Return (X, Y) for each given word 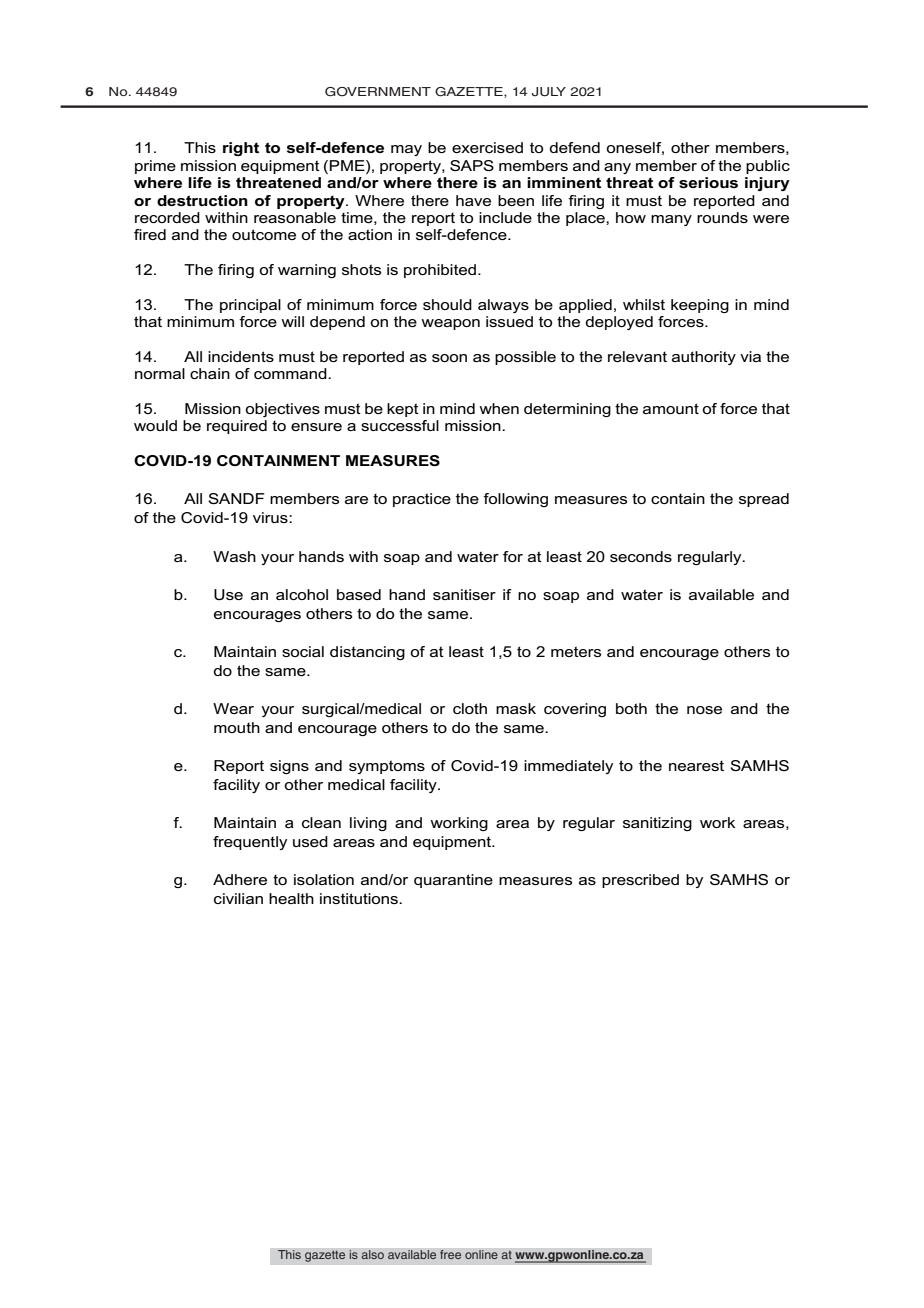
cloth (470, 708)
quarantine (453, 881)
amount (671, 408)
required (237, 427)
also (372, 1255)
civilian (238, 898)
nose (704, 710)
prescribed (640, 881)
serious (708, 182)
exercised (487, 147)
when (499, 408)
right (241, 149)
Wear (233, 708)
